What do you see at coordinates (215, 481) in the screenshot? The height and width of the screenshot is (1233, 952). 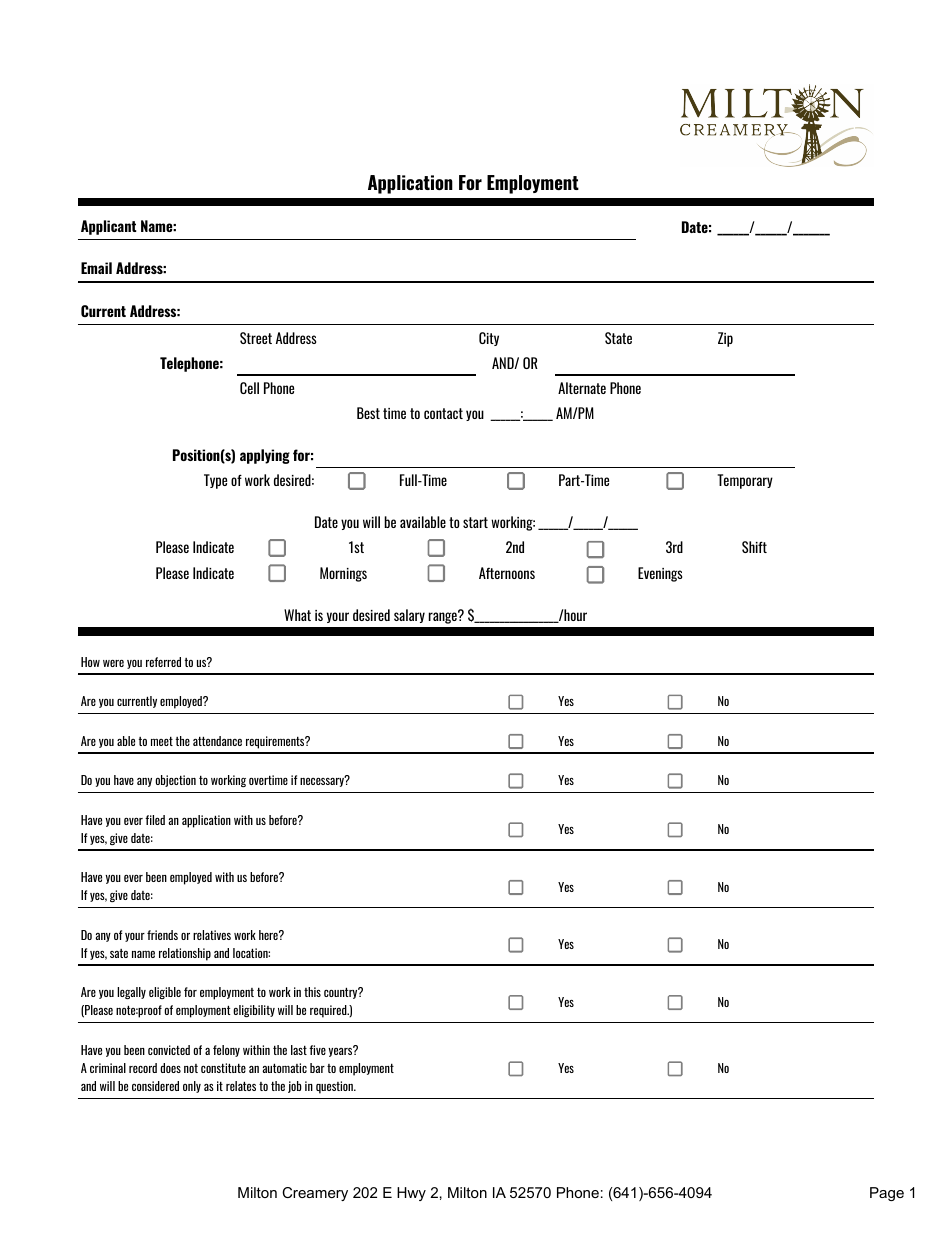 I see `Type` at bounding box center [215, 481].
